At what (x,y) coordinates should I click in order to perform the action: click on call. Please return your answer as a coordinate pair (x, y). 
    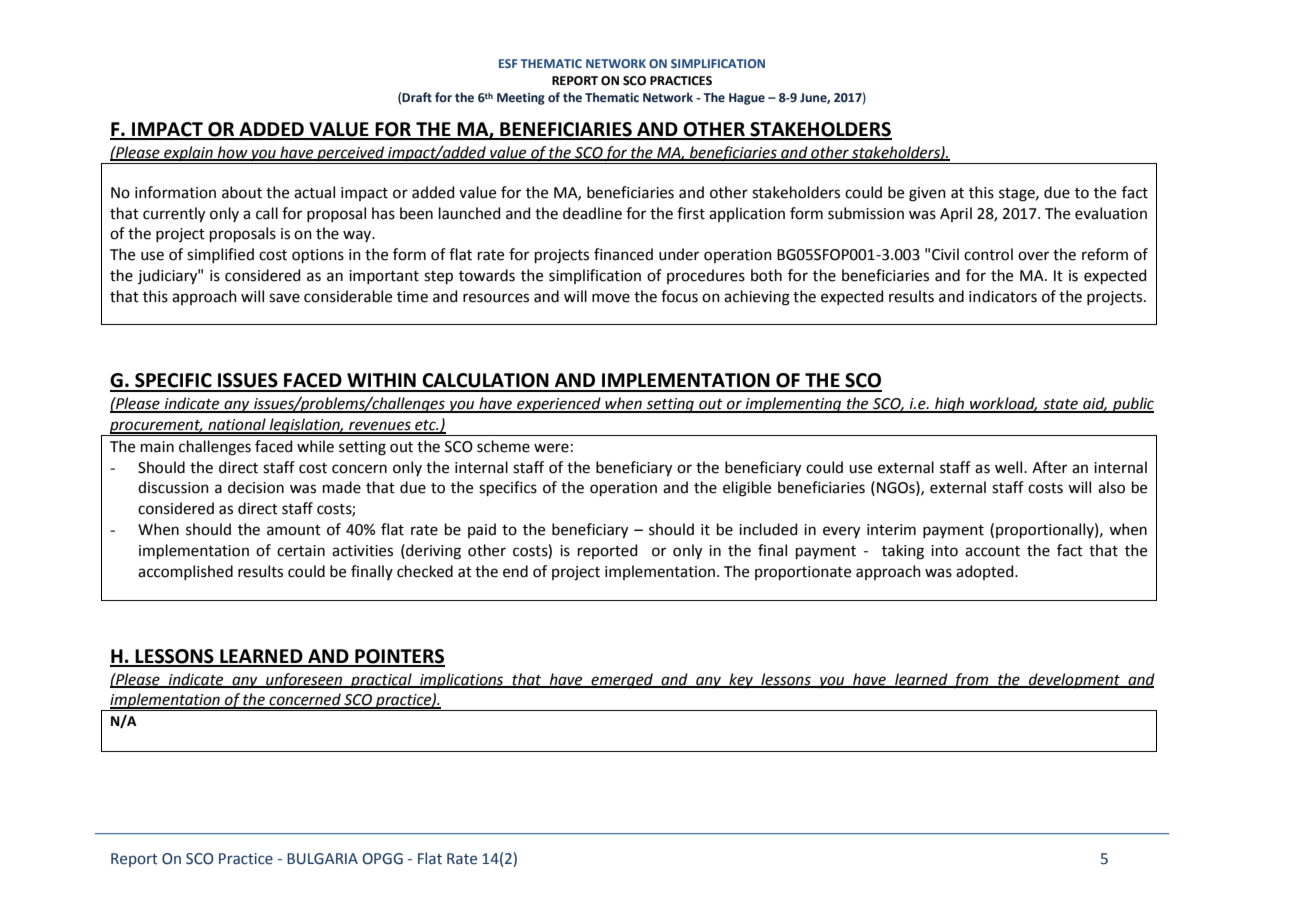
    Looking at the image, I should click on (267, 213).
